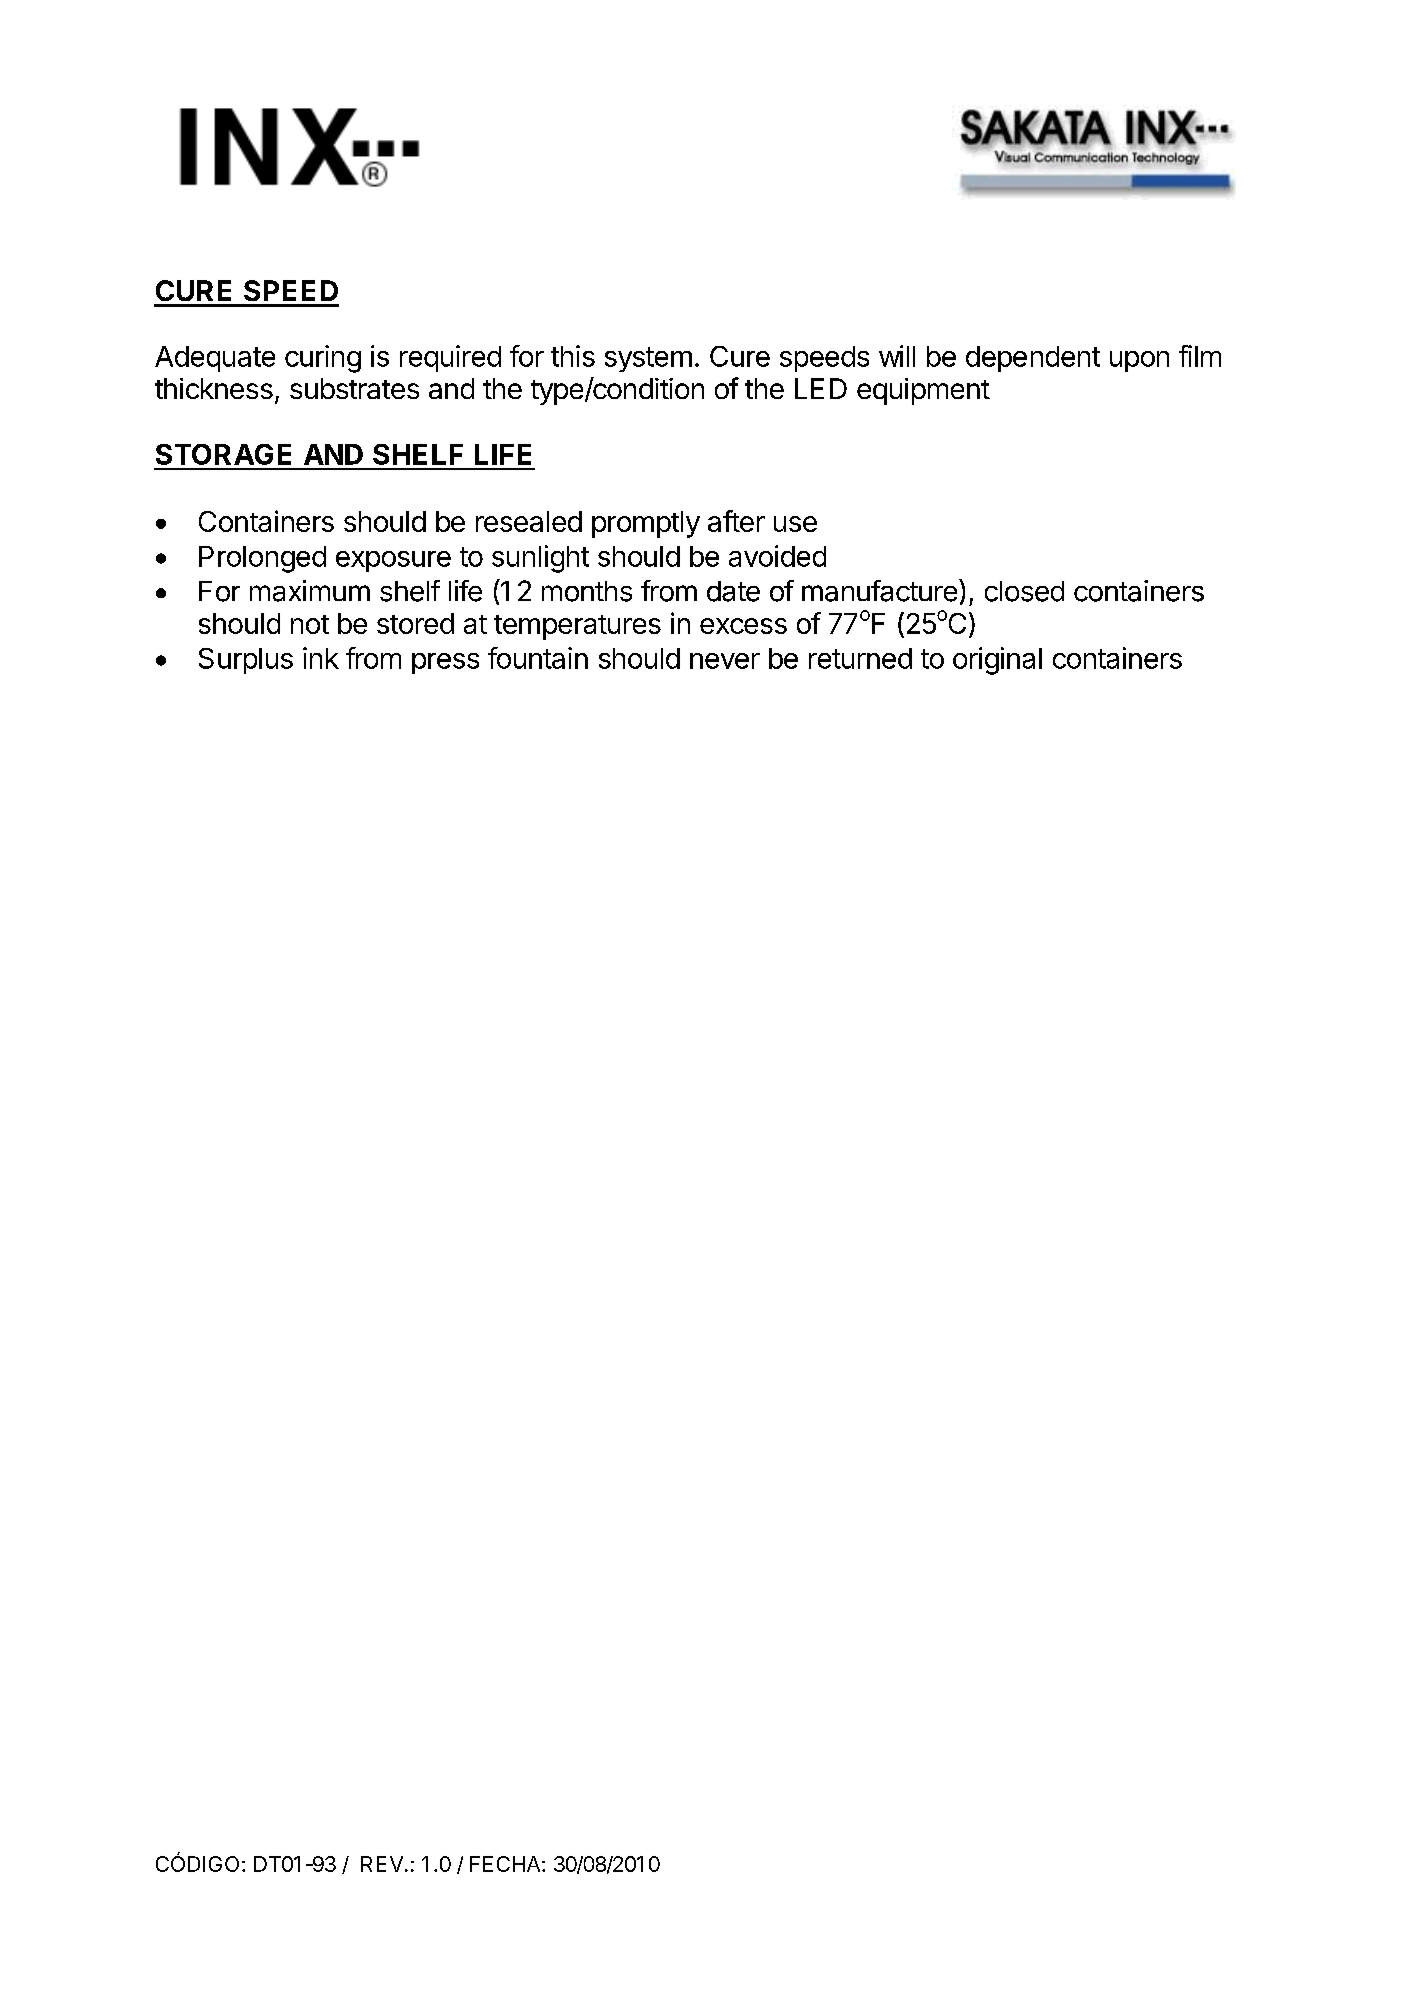 This screenshot has height=1994, width=1410. I want to click on system, so click(648, 359).
